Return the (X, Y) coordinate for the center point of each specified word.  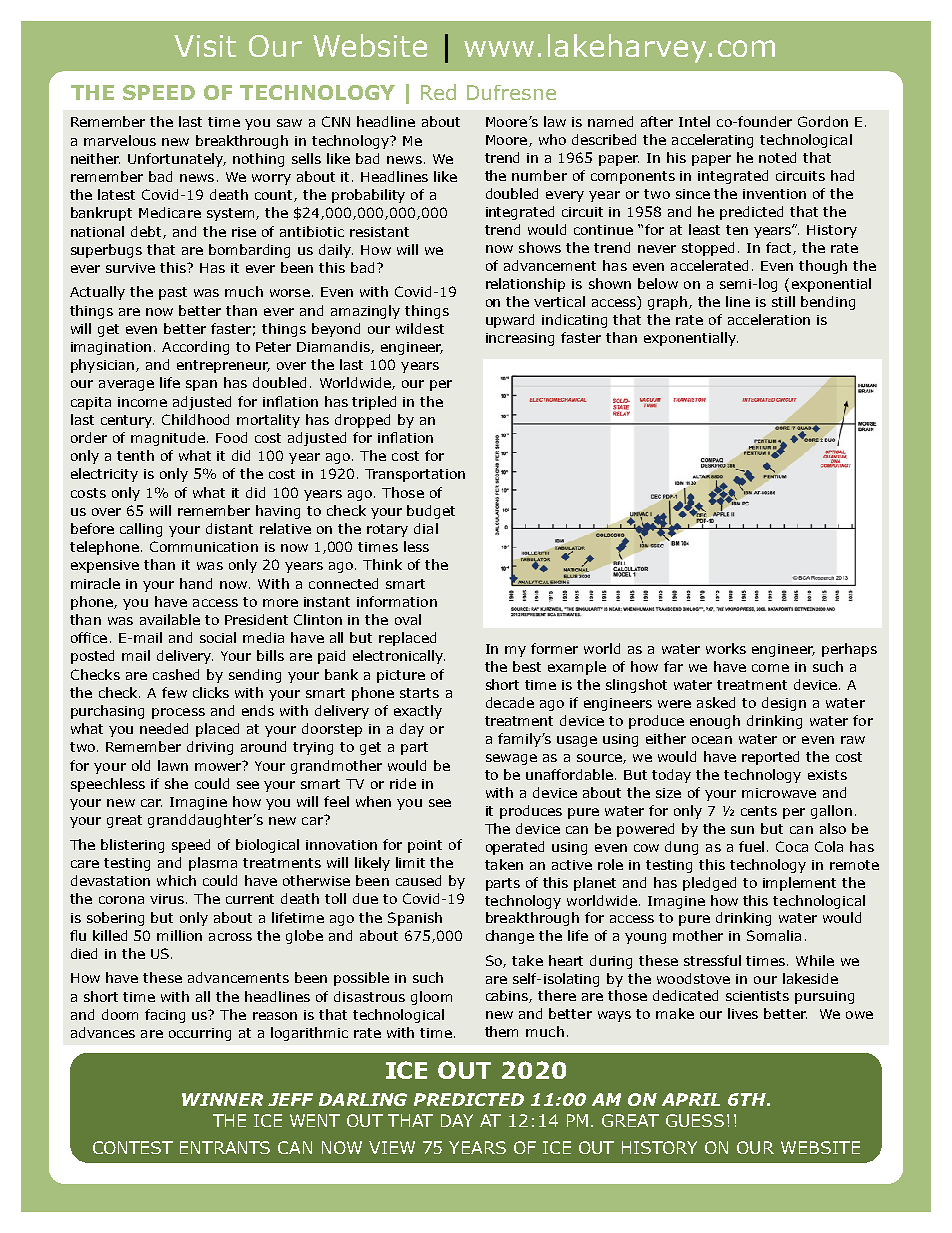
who (552, 139)
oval (408, 619)
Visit (205, 46)
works (726, 648)
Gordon (823, 121)
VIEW (392, 1147)
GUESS (695, 1120)
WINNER (222, 1099)
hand (196, 583)
